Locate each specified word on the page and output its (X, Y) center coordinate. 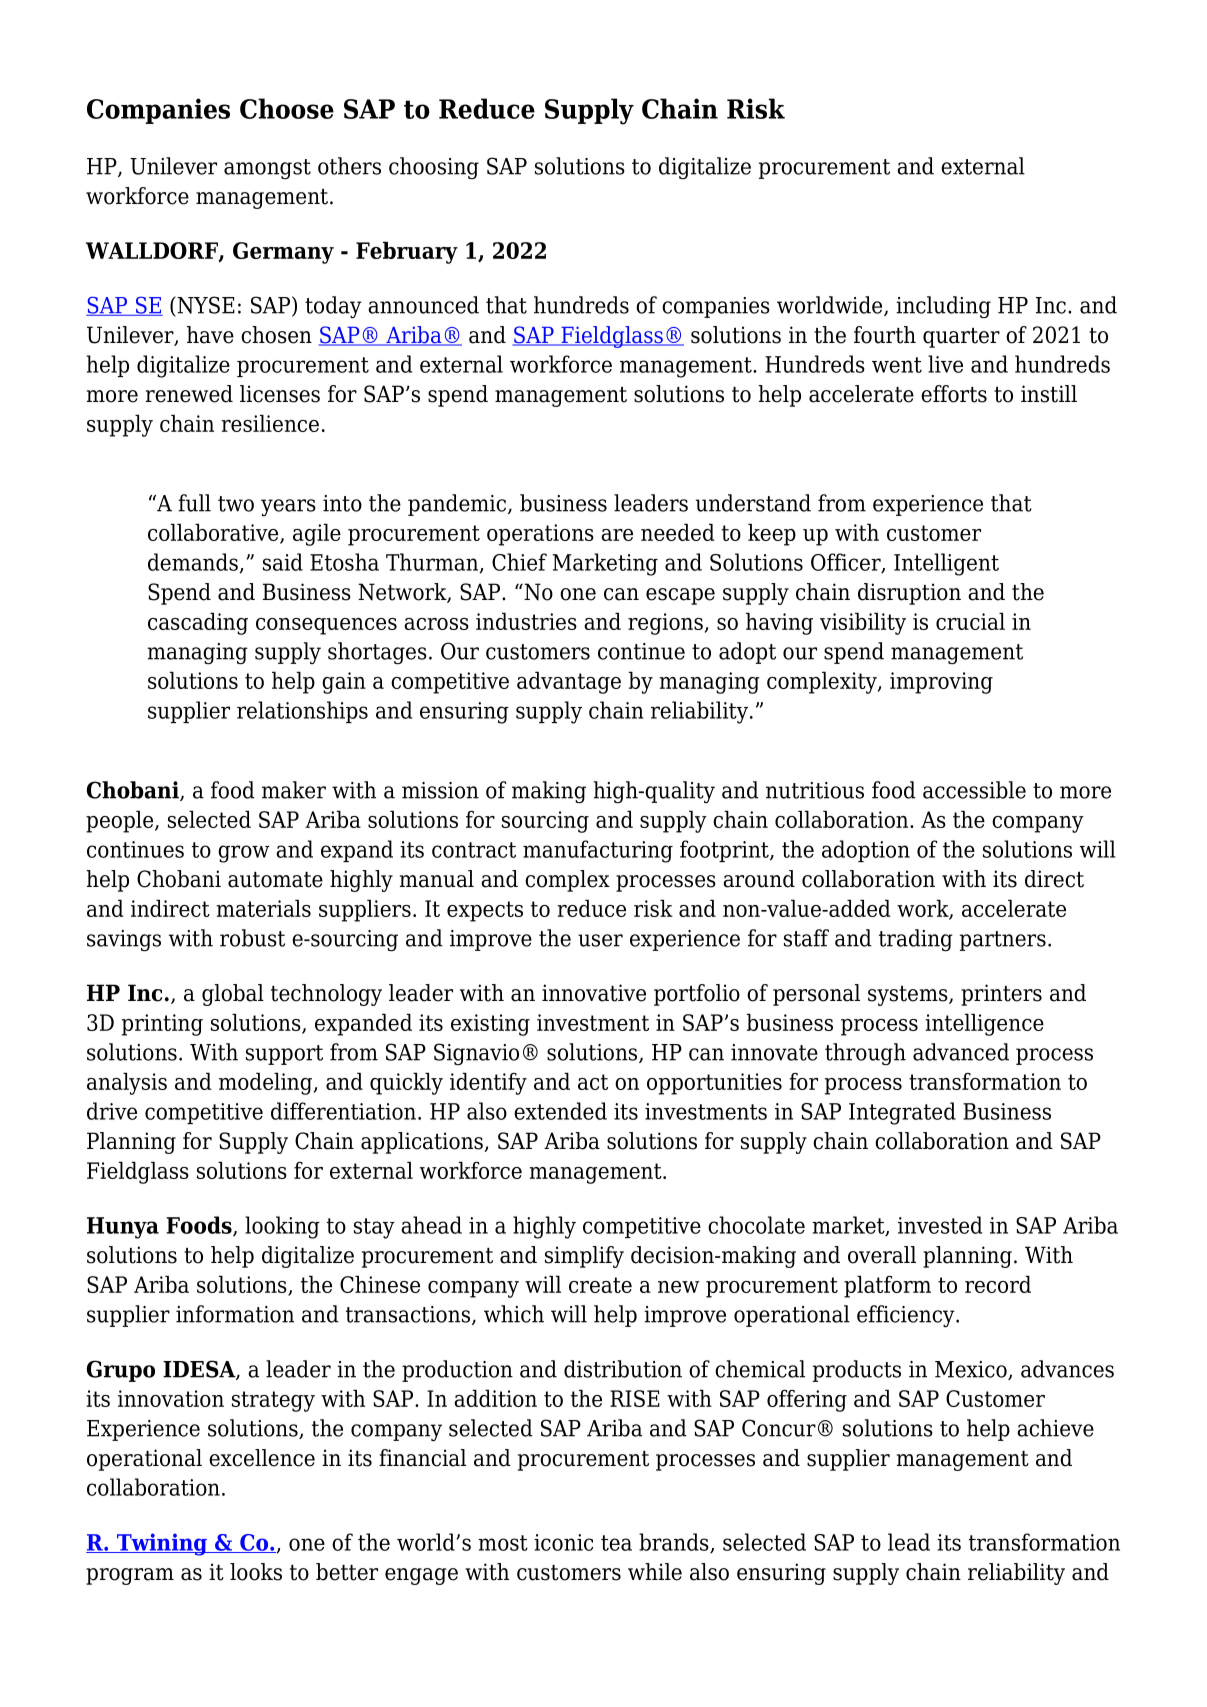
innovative (594, 993)
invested (940, 1225)
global (233, 995)
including (943, 307)
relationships (302, 712)
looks (256, 1572)
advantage (569, 682)
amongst (267, 169)
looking (282, 1227)
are (617, 535)
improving (941, 683)
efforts (954, 394)
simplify (584, 1257)
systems (909, 996)
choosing (434, 168)
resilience (270, 423)
